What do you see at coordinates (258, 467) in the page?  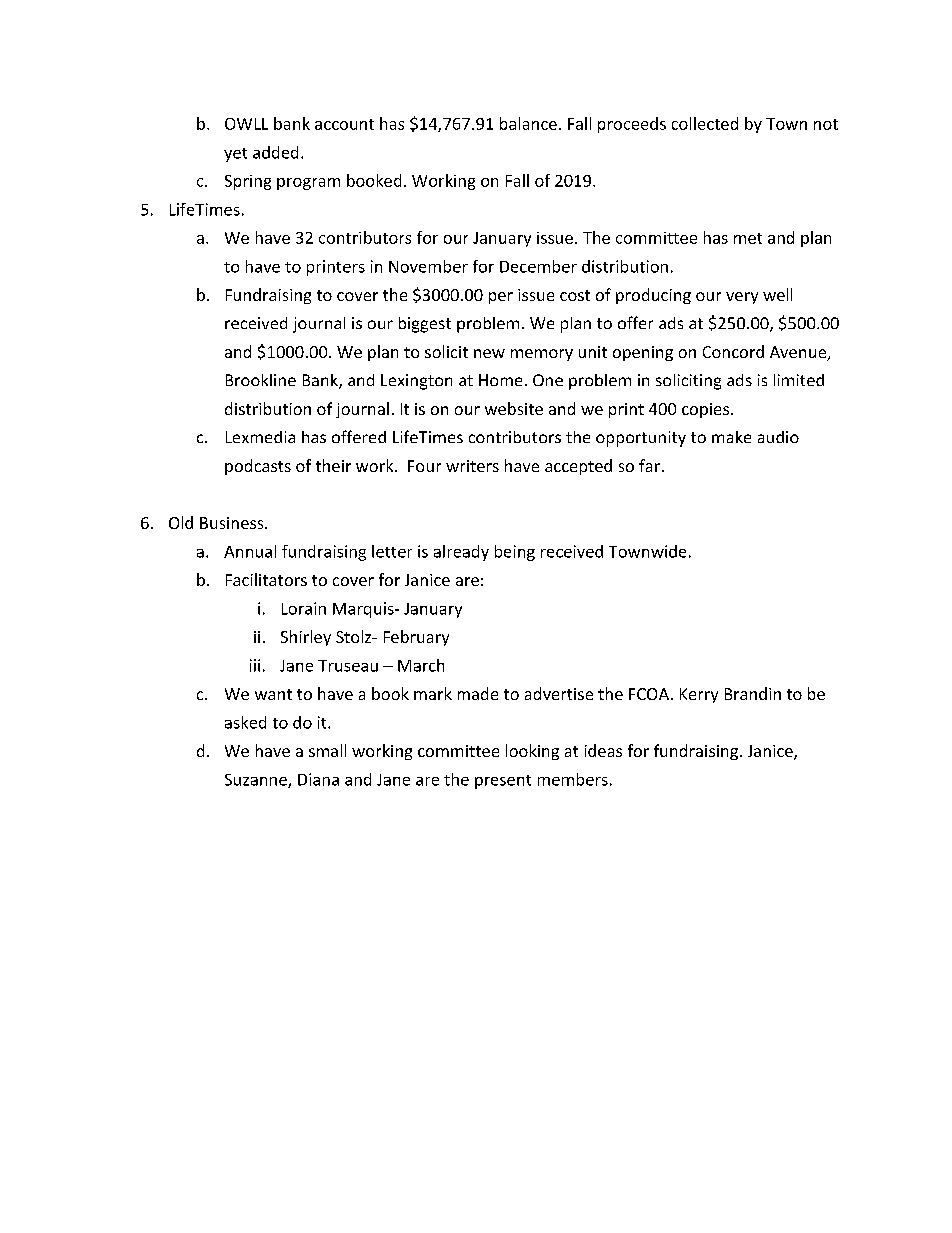 I see `podcasts` at bounding box center [258, 467].
